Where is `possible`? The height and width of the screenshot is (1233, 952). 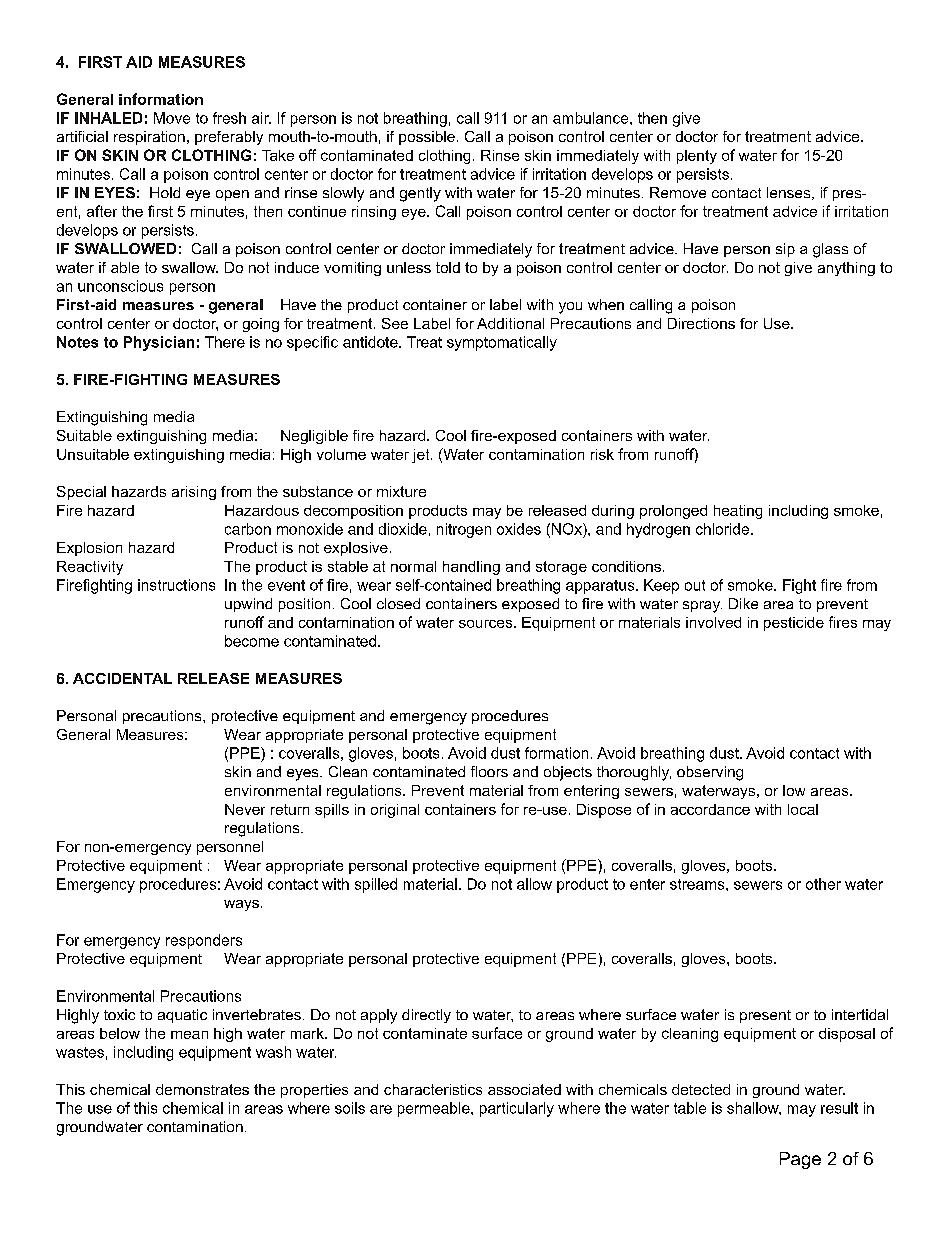 possible is located at coordinates (427, 138).
